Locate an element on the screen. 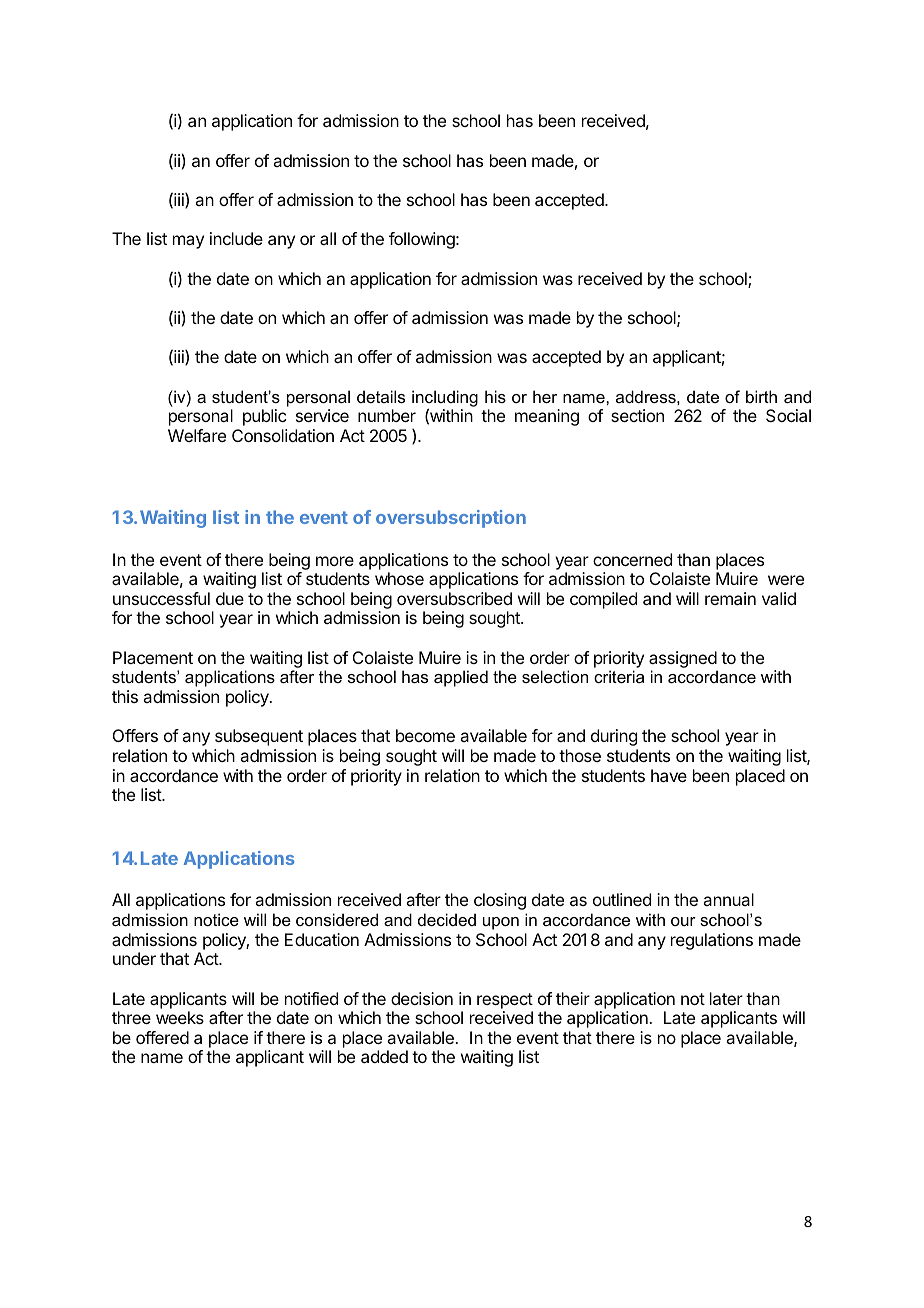 This screenshot has width=924, height=1308. weeks is located at coordinates (180, 1017).
